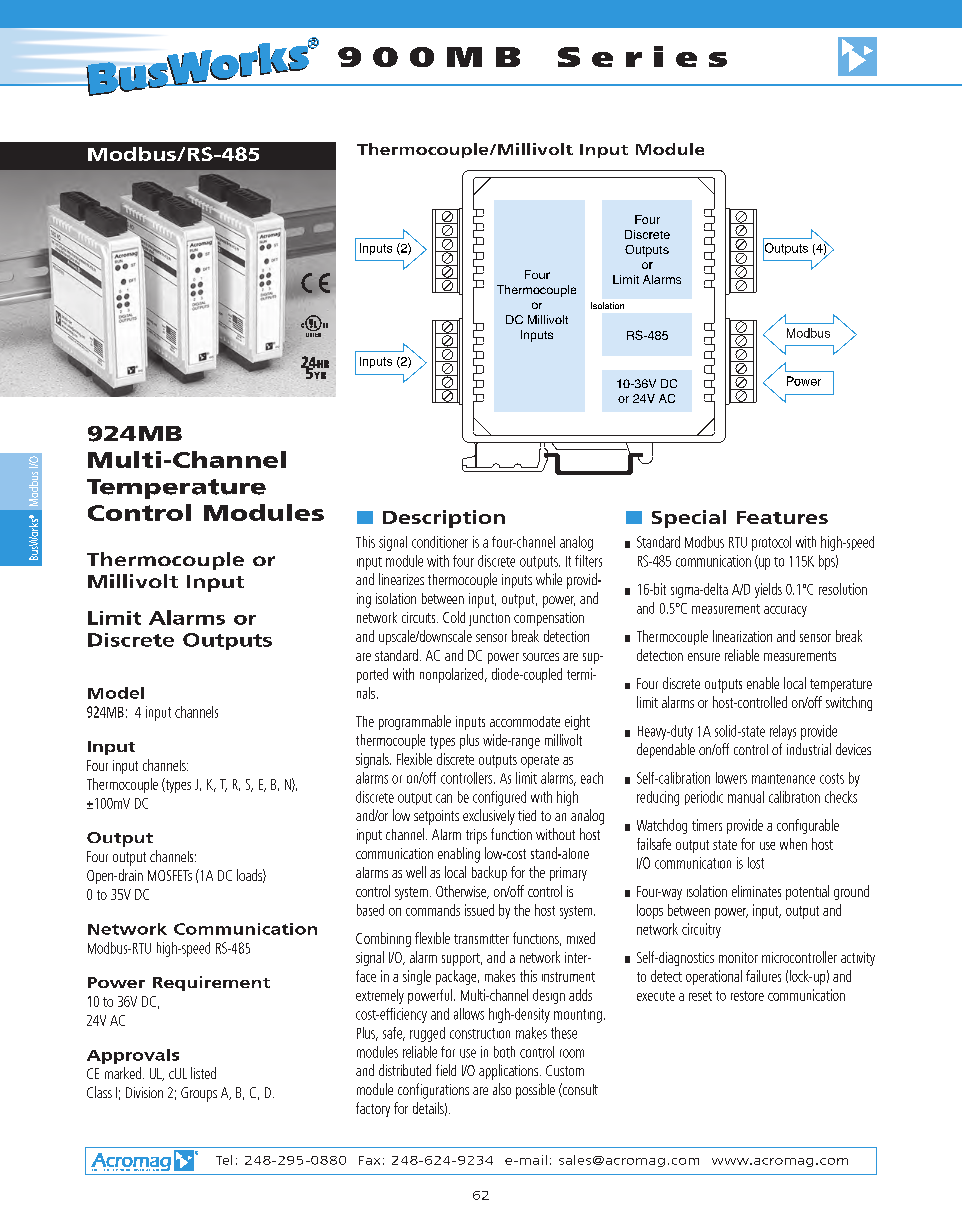 This screenshot has height=1232, width=962. What do you see at coordinates (782, 517) in the screenshot?
I see `Features` at bounding box center [782, 517].
